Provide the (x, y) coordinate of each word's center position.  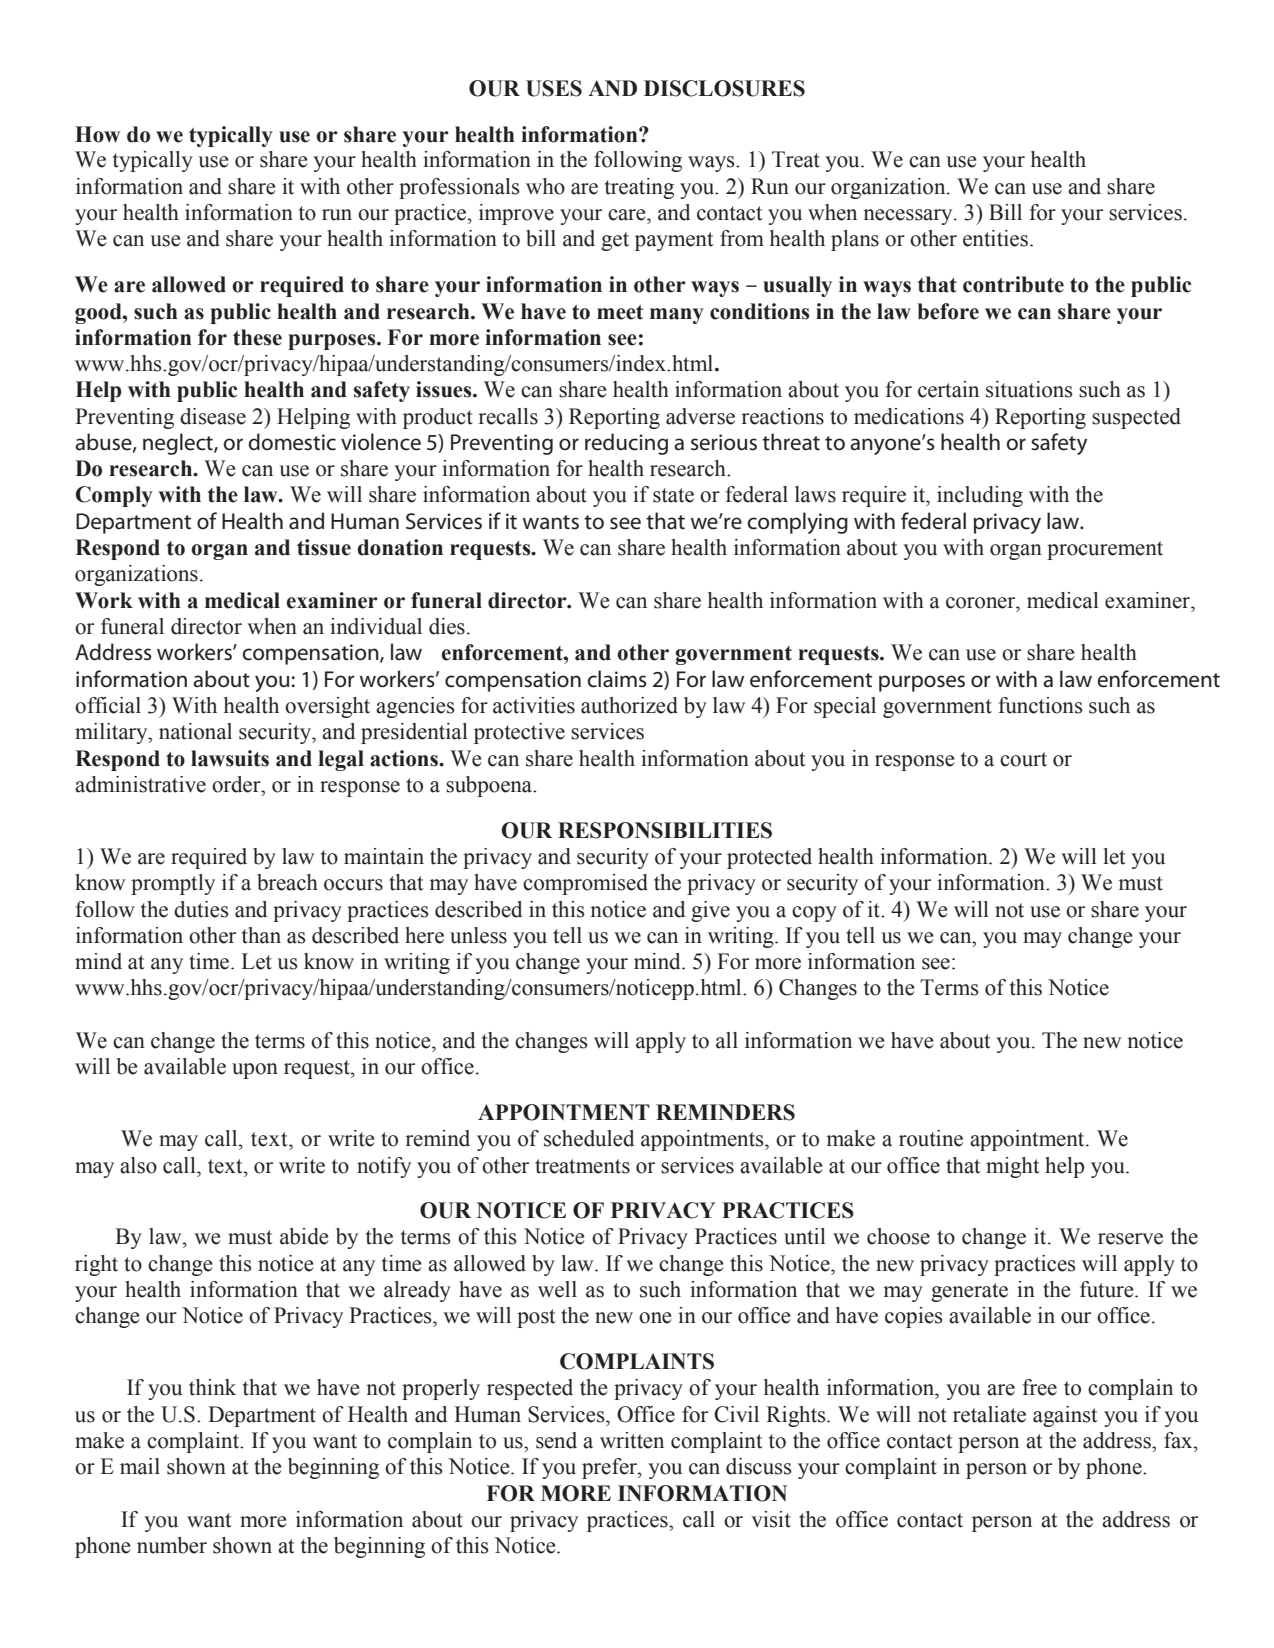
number (172, 1545)
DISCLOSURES (724, 88)
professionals (459, 188)
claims (617, 679)
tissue (324, 547)
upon (255, 1071)
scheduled (589, 1138)
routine (931, 1138)
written (632, 1440)
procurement (1105, 550)
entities (995, 238)
